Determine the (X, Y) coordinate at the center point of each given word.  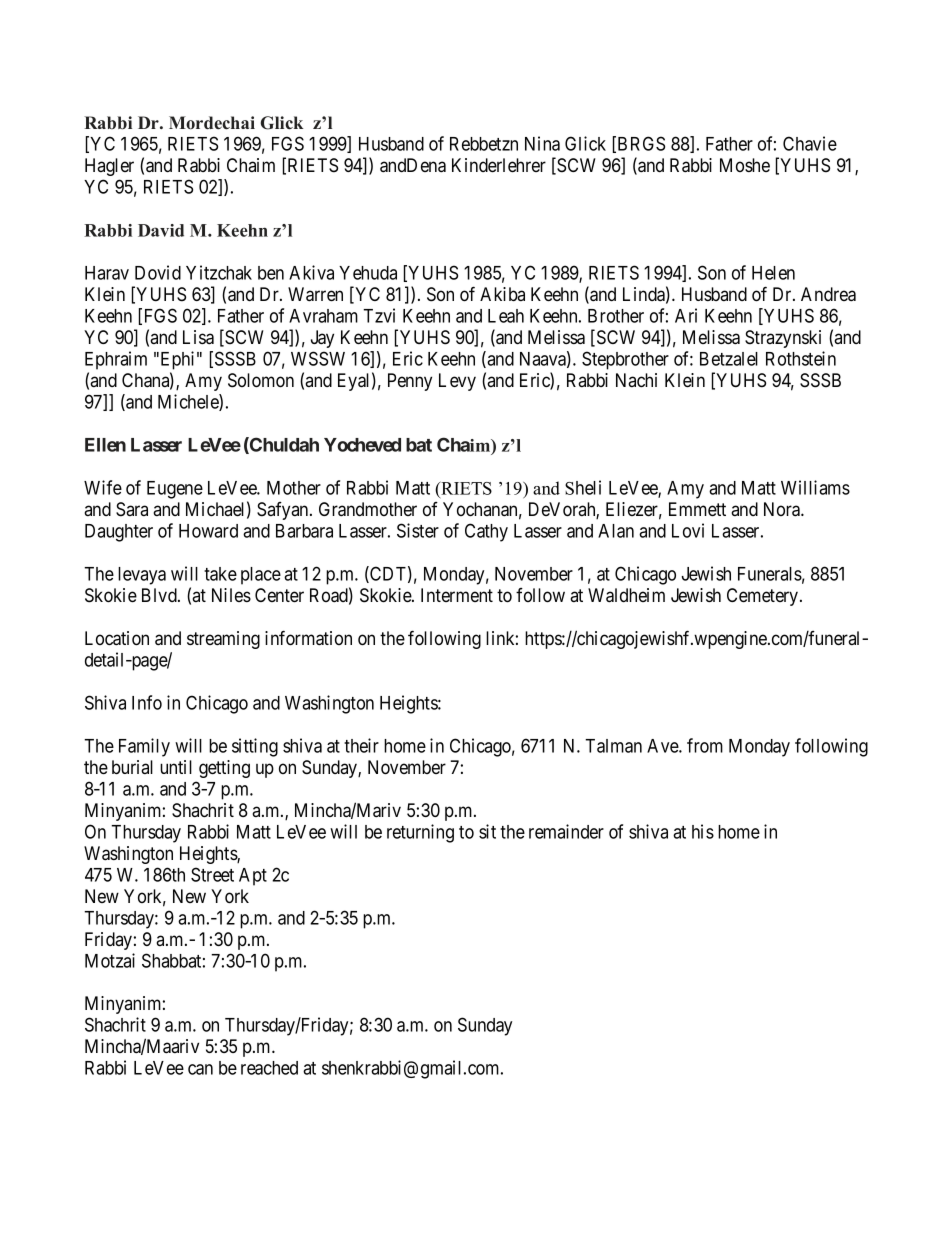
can (200, 1069)
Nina (542, 143)
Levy (457, 382)
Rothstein (801, 358)
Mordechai (212, 123)
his (703, 831)
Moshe (745, 165)
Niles (231, 595)
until (176, 767)
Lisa (198, 337)
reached (269, 1068)
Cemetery (764, 597)
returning (420, 833)
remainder (566, 831)
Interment (457, 595)
